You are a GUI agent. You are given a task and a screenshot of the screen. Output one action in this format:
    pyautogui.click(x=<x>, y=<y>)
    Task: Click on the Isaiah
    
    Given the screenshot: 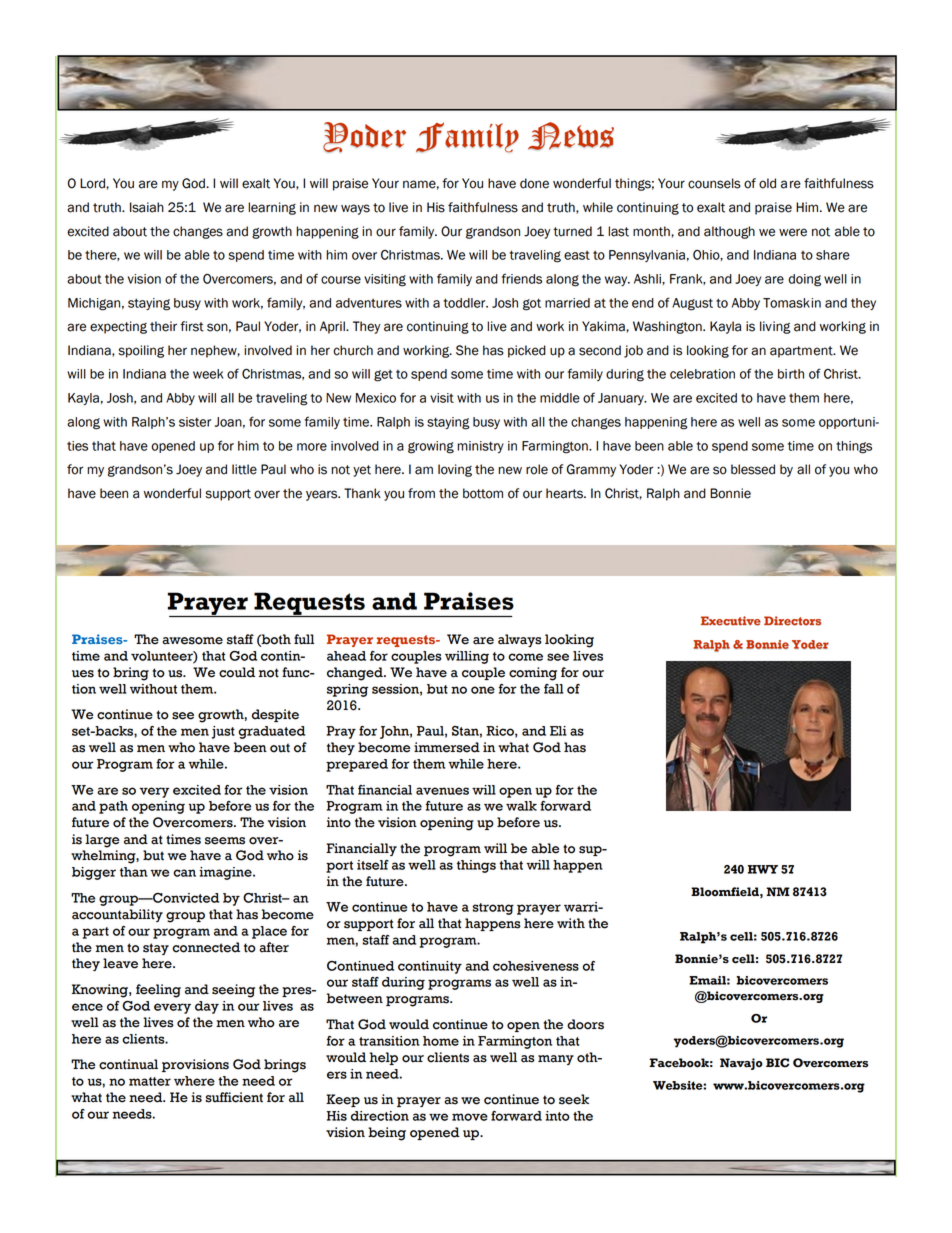 What is the action you would take?
    pyautogui.click(x=147, y=207)
